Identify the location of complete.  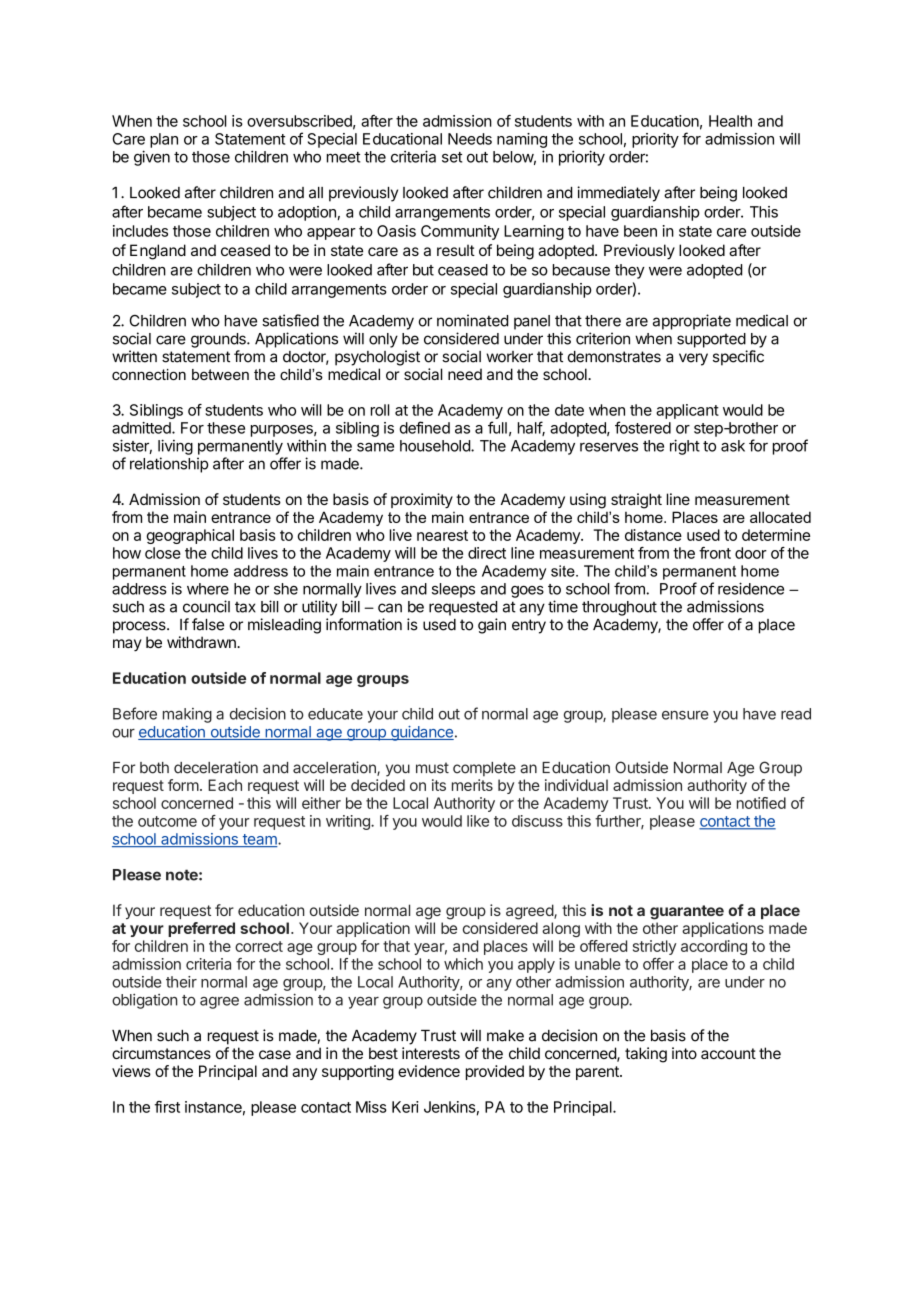
(484, 769).
